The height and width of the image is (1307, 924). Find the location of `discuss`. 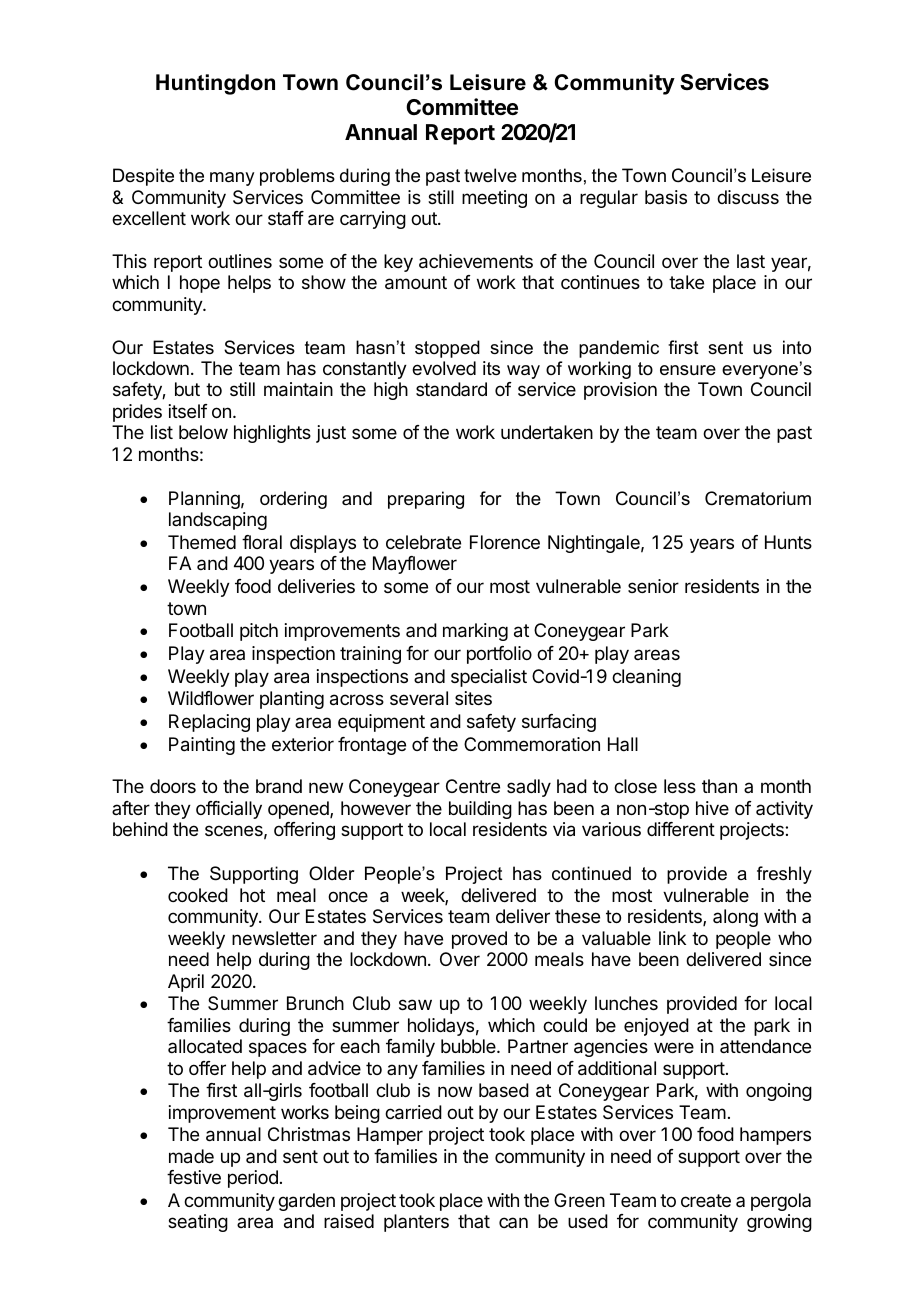

discuss is located at coordinates (748, 197).
